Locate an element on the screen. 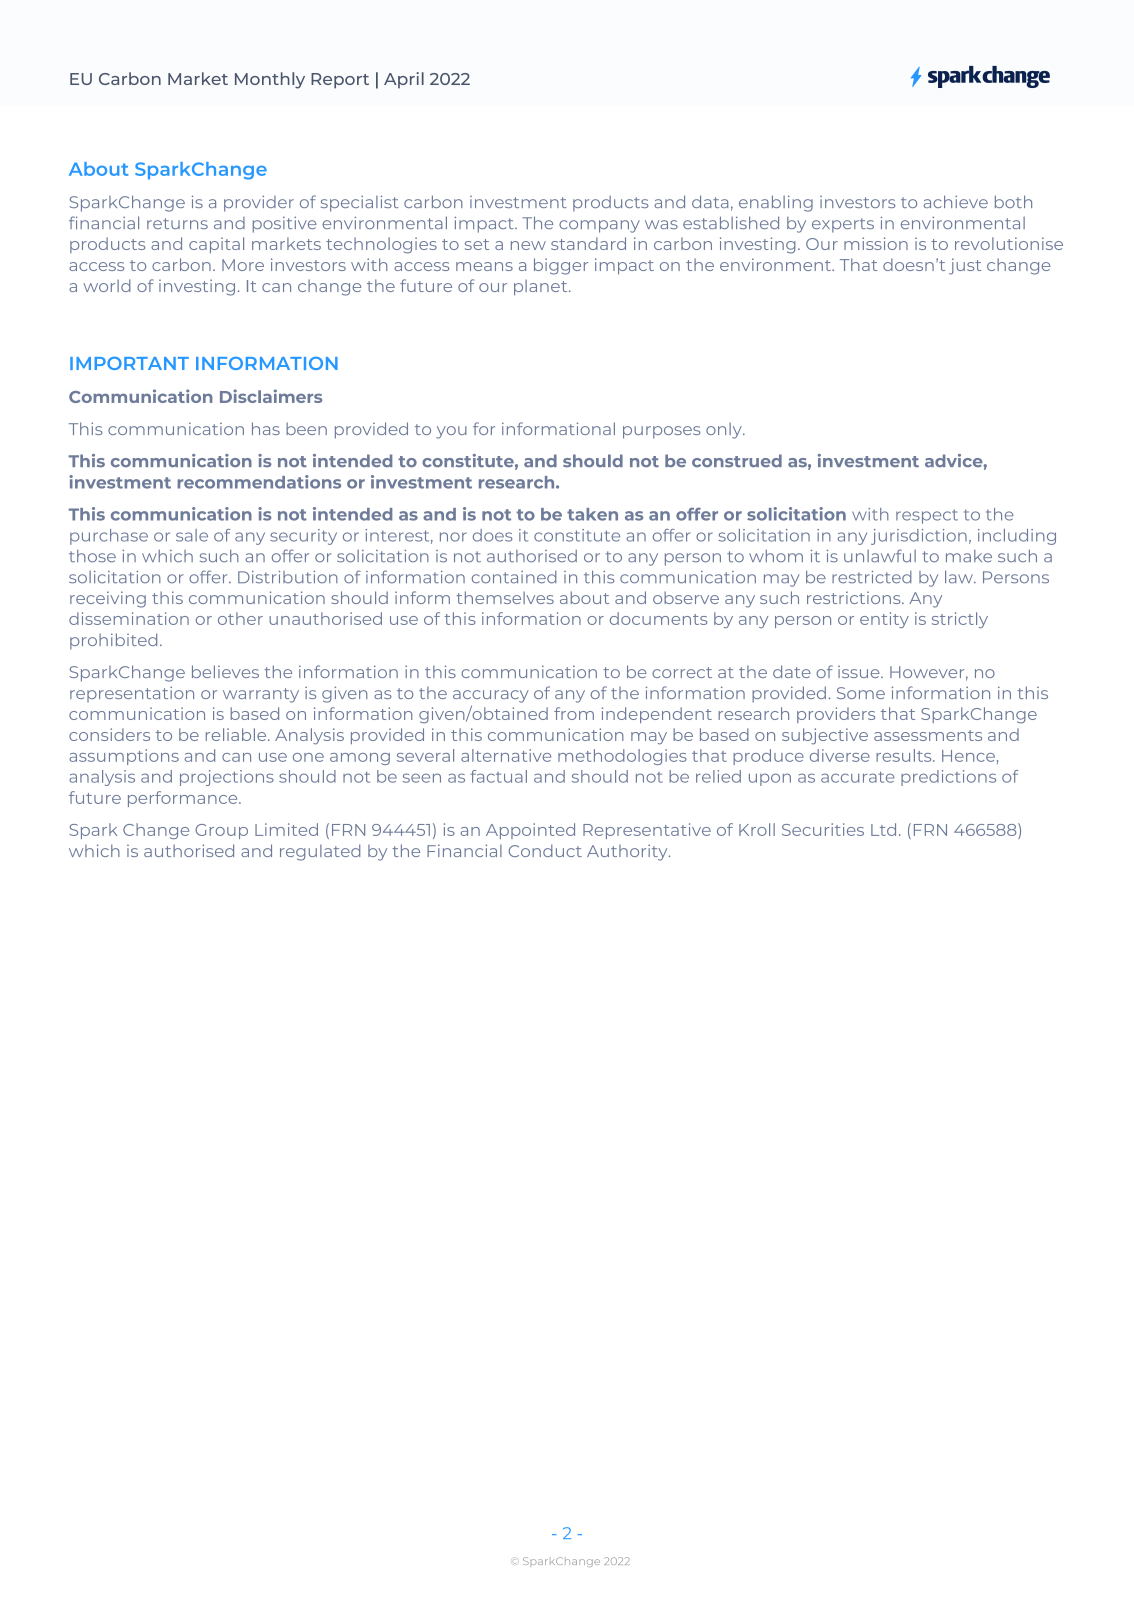  More is located at coordinates (243, 265).
